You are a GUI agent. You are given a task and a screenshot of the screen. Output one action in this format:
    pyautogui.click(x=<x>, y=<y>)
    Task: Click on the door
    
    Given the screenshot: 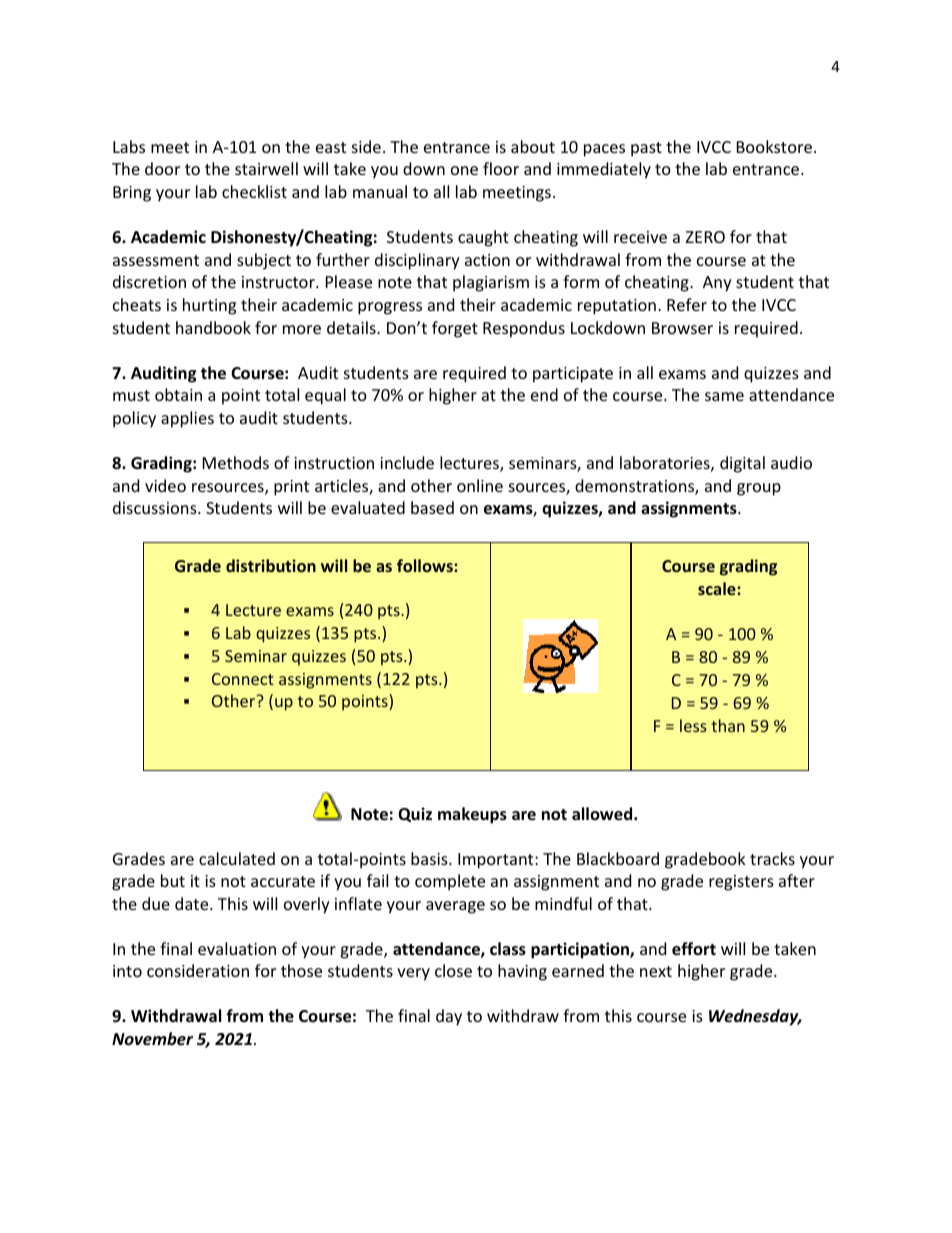 What is the action you would take?
    pyautogui.click(x=162, y=168)
